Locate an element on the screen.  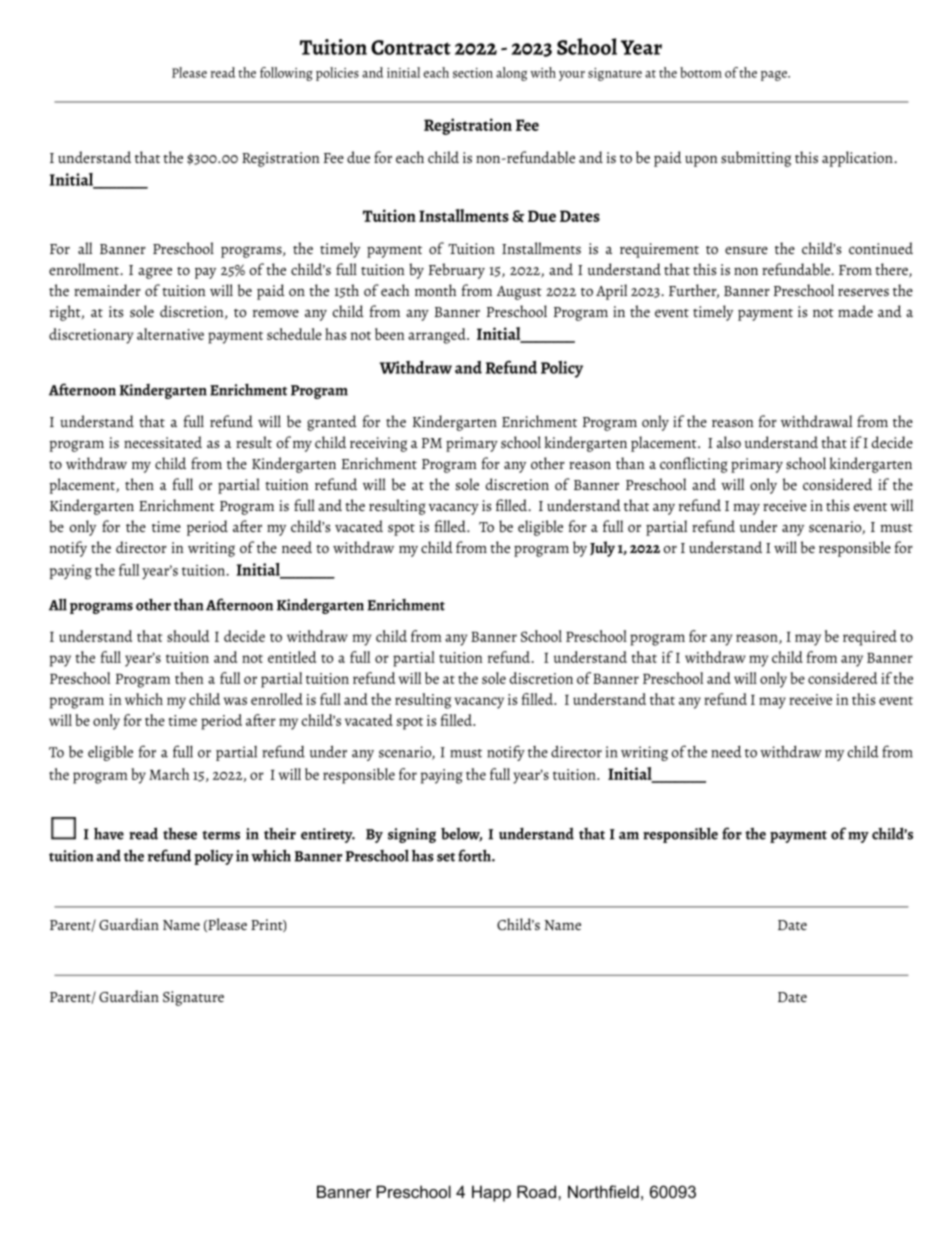
section is located at coordinates (473, 73).
